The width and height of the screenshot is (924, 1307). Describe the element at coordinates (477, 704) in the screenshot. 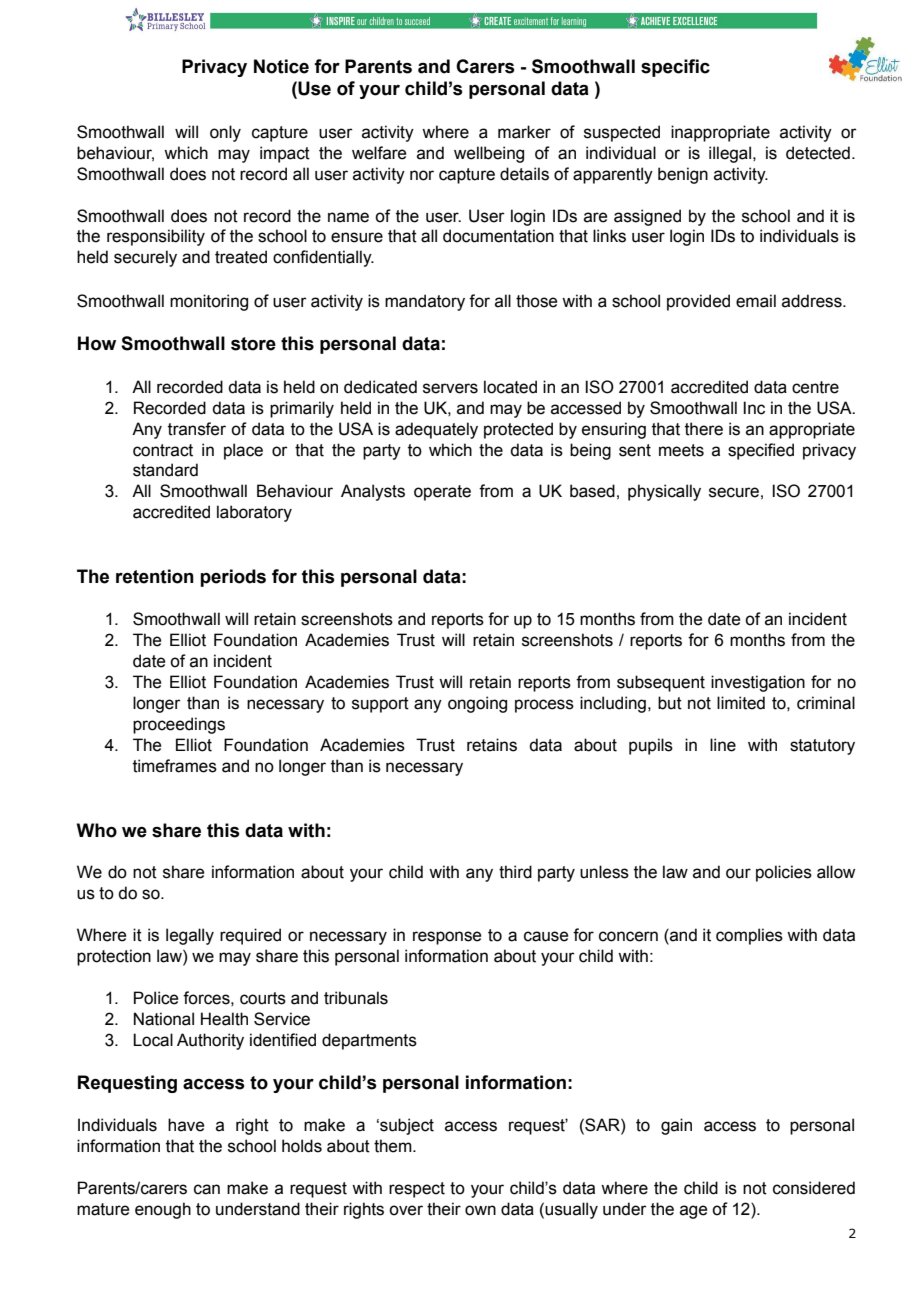

I see `ongoing` at that location.
